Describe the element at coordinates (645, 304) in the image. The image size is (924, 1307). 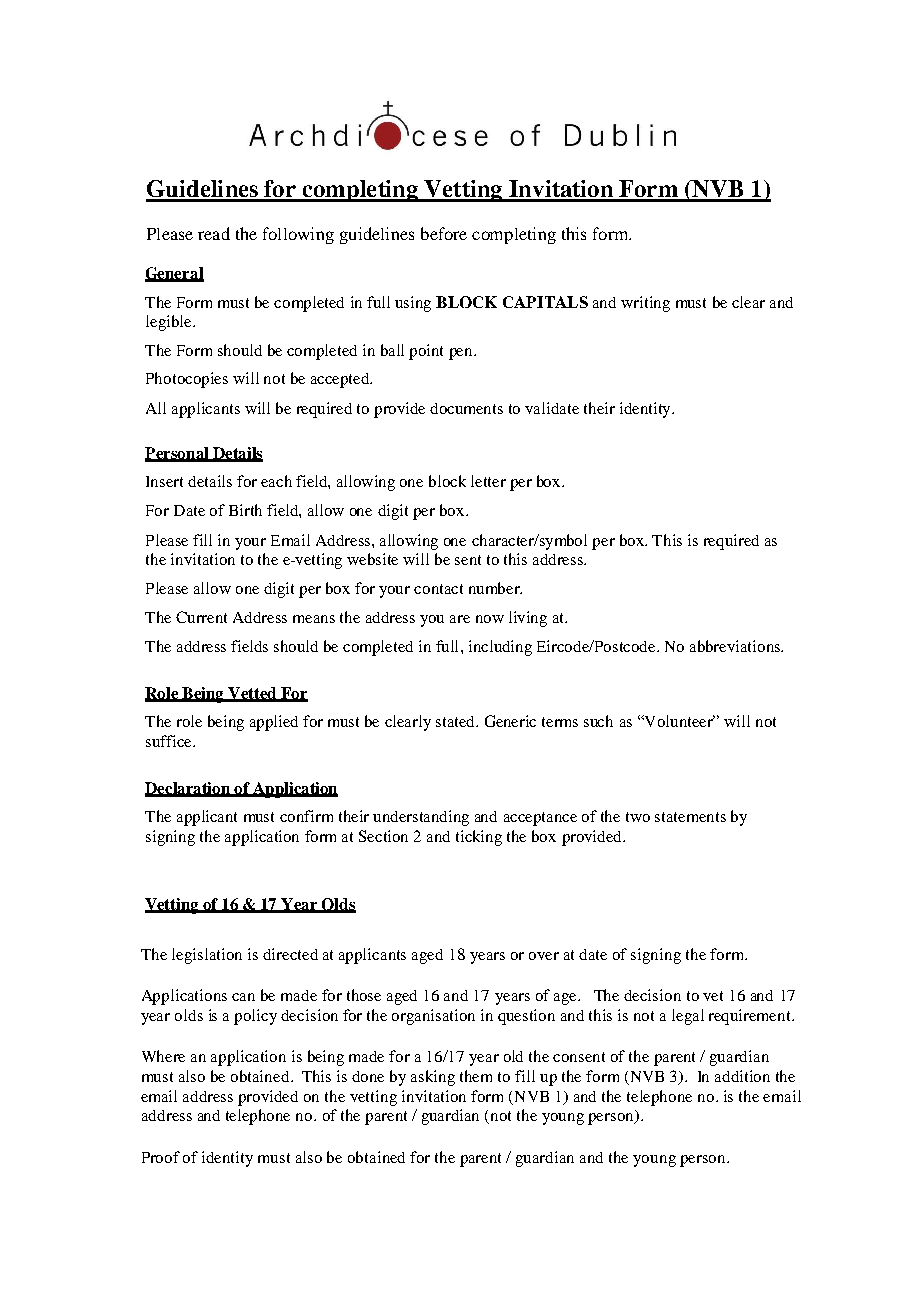
I see `writing` at that location.
